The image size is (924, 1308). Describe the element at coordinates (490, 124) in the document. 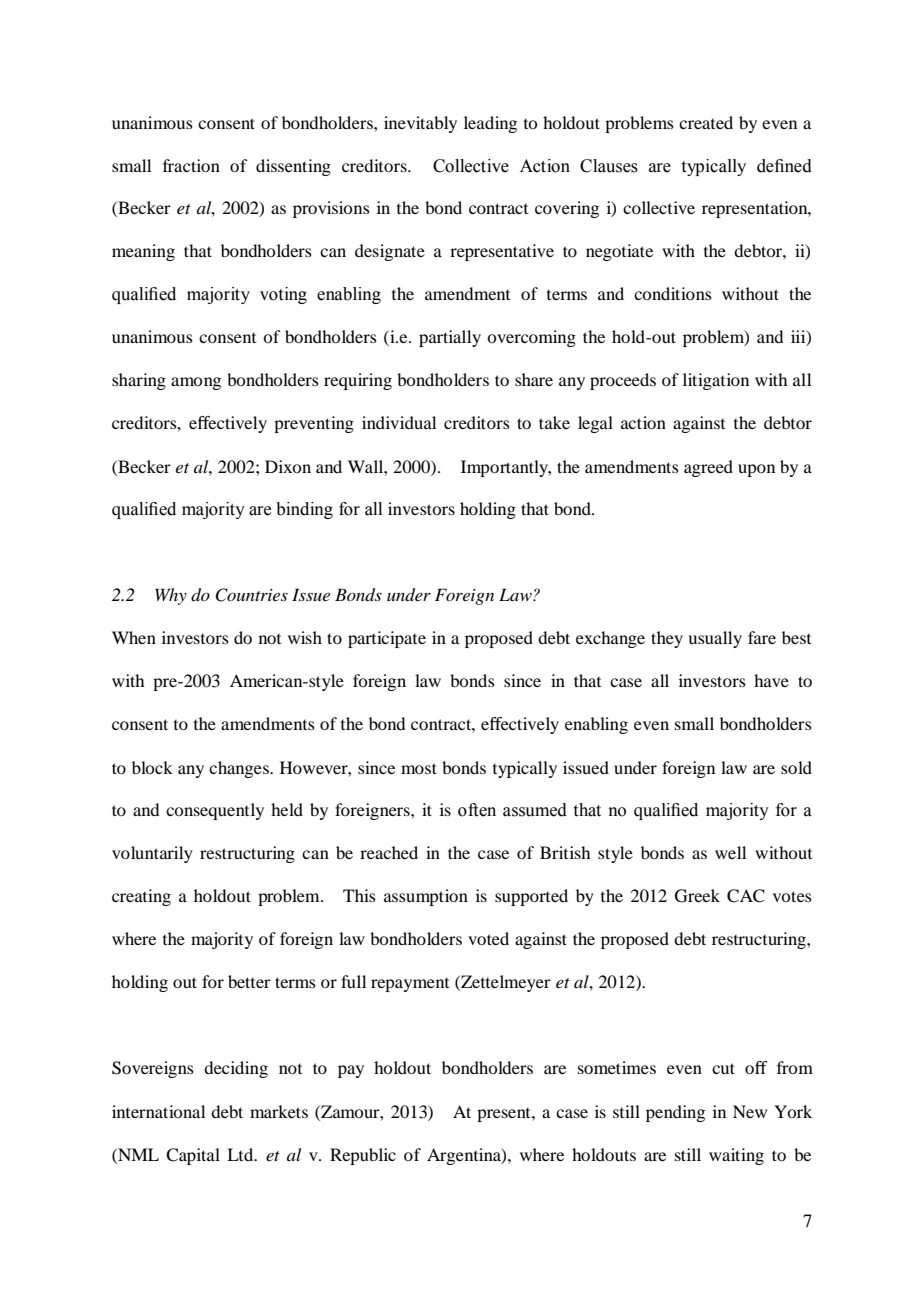

I see `leading` at that location.
